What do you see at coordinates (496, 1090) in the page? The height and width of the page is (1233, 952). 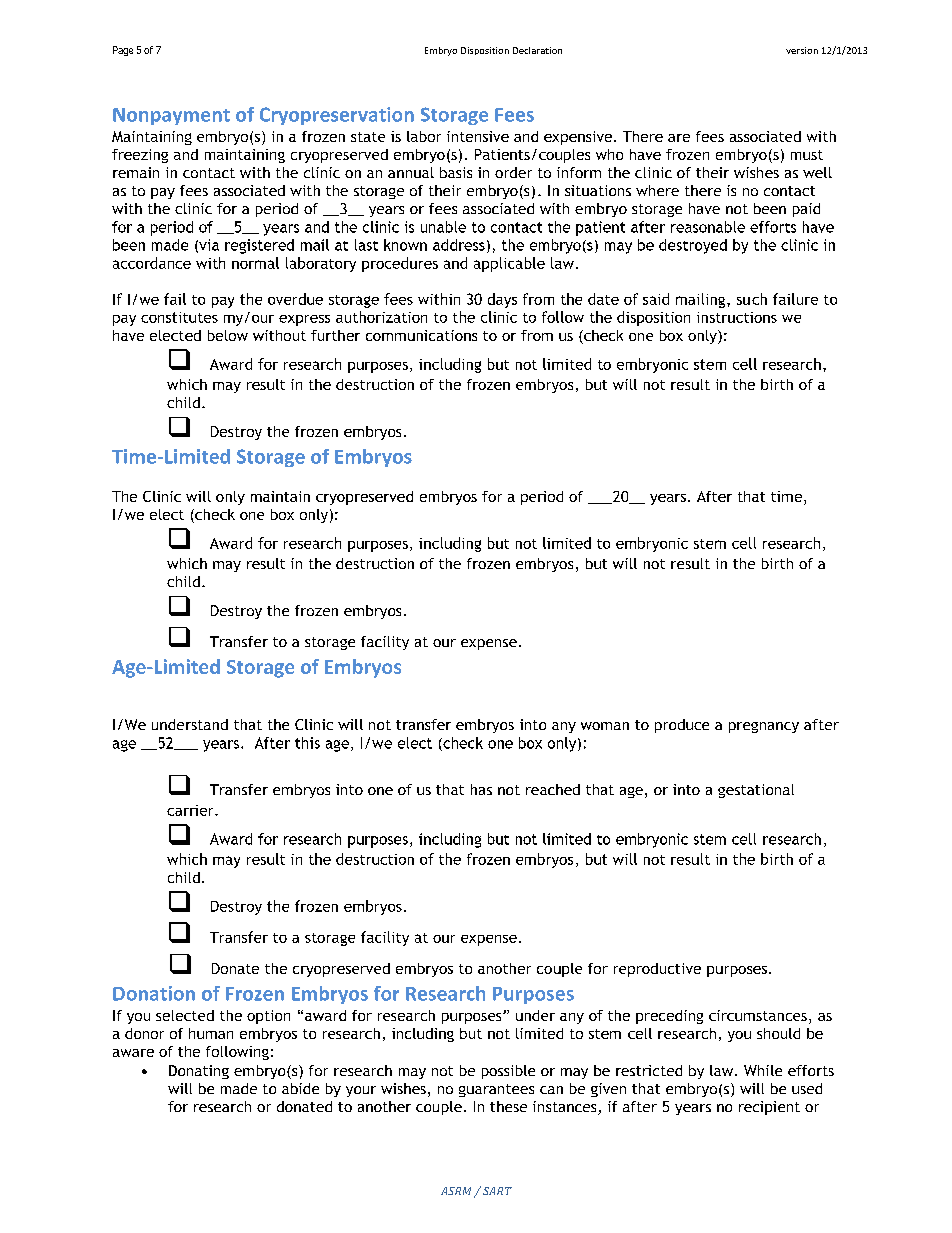 I see `guarantees` at bounding box center [496, 1090].
